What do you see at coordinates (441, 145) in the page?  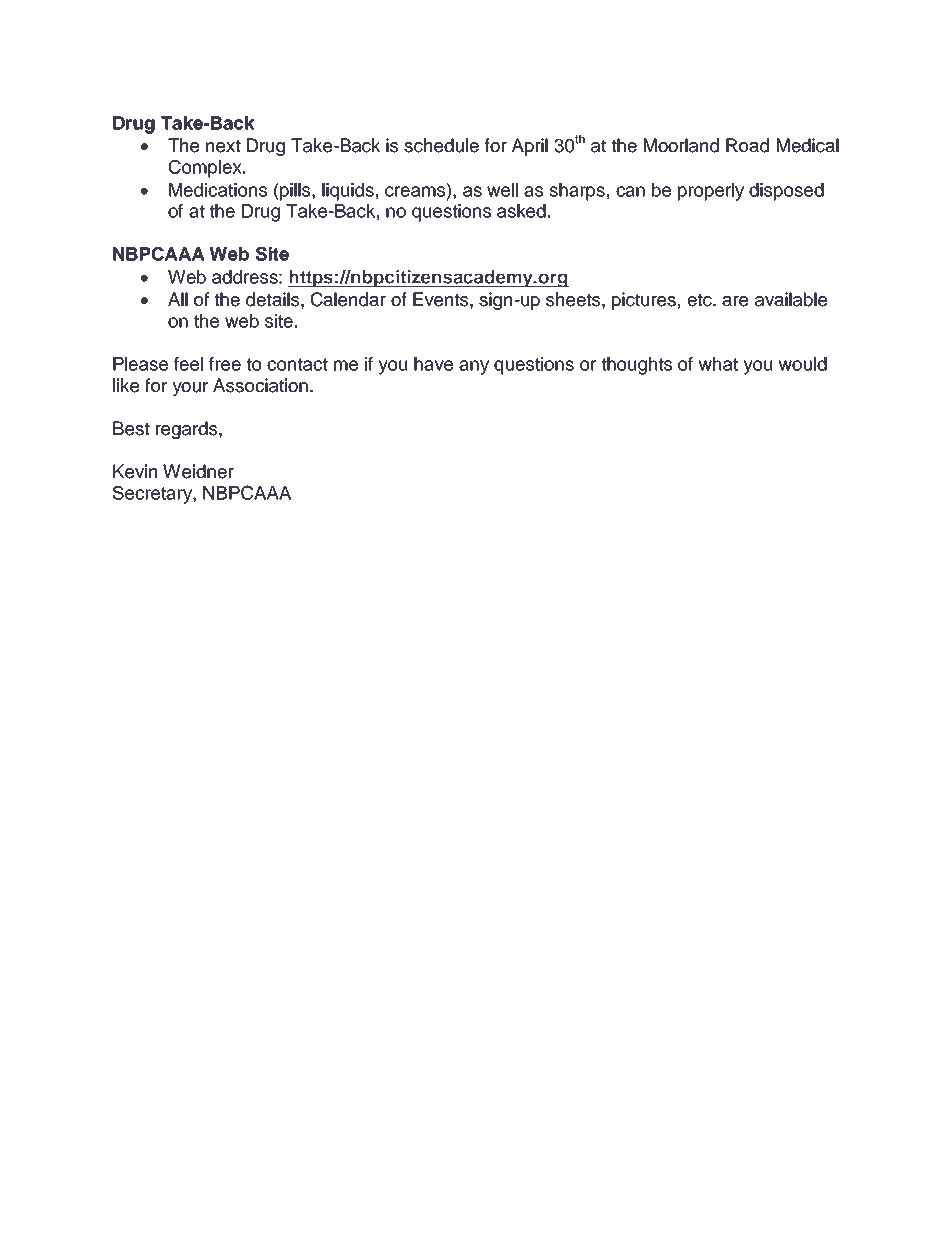 I see `schedule` at bounding box center [441, 145].
